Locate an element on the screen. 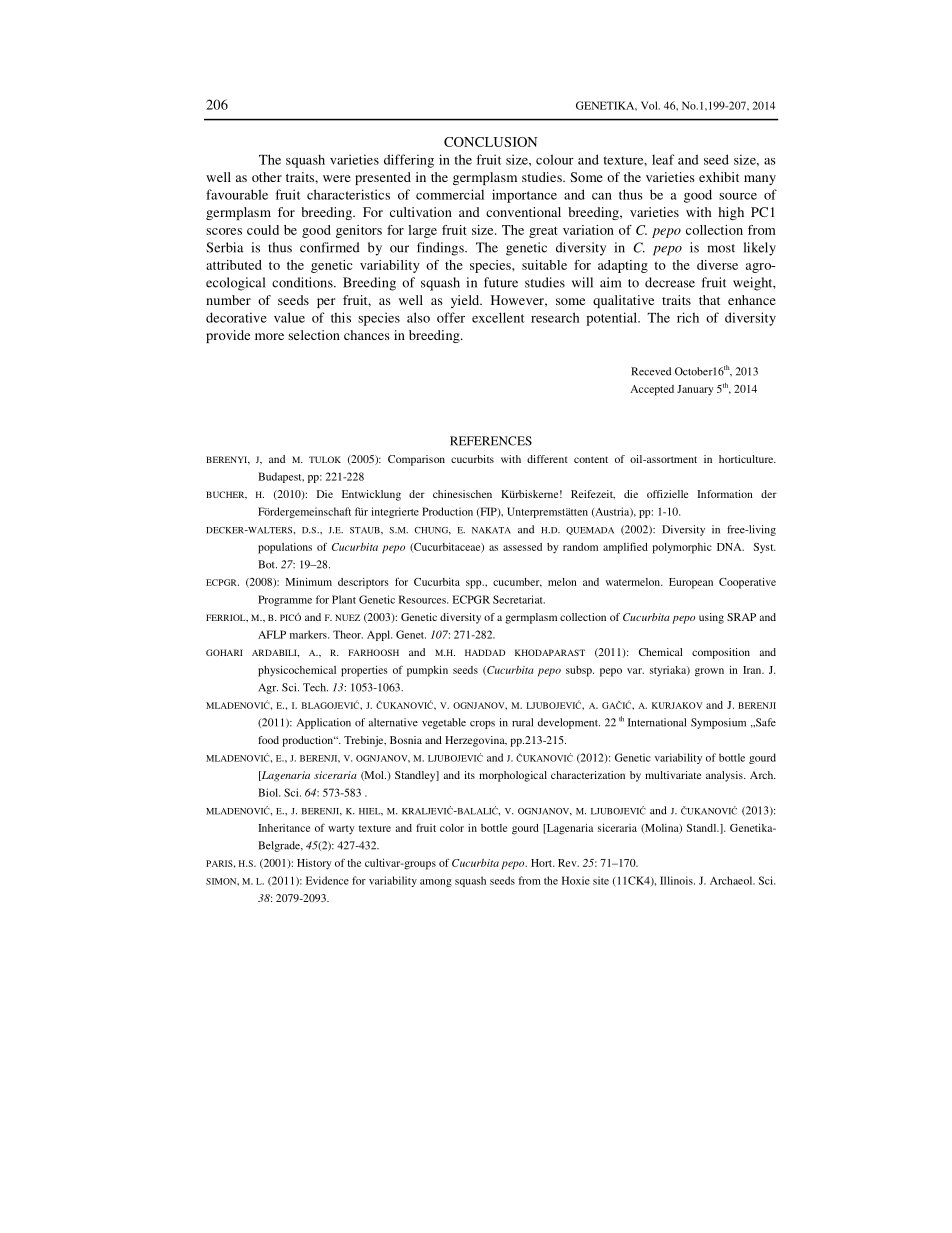  History is located at coordinates (314, 864).
